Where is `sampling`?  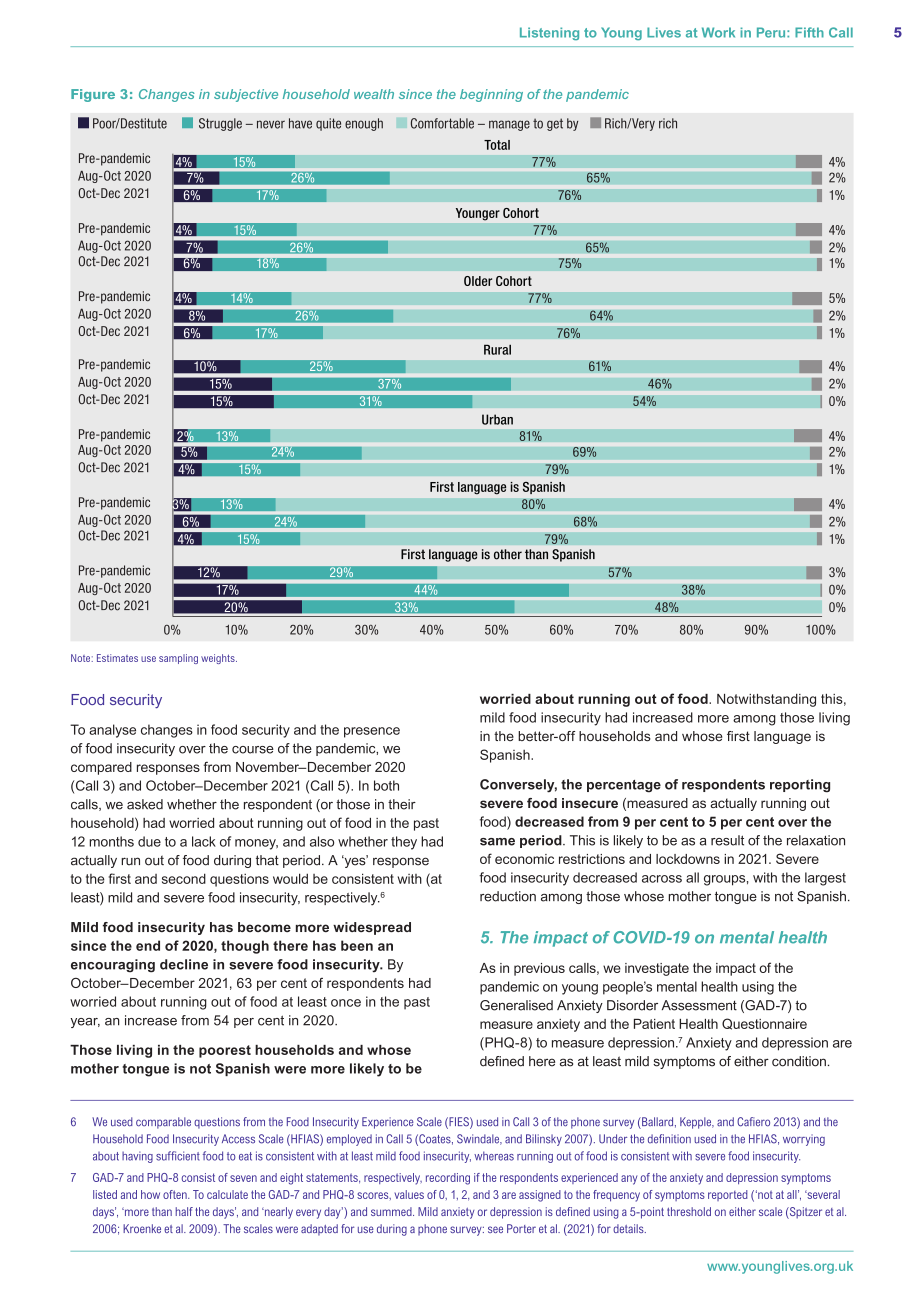 sampling is located at coordinates (178, 659).
